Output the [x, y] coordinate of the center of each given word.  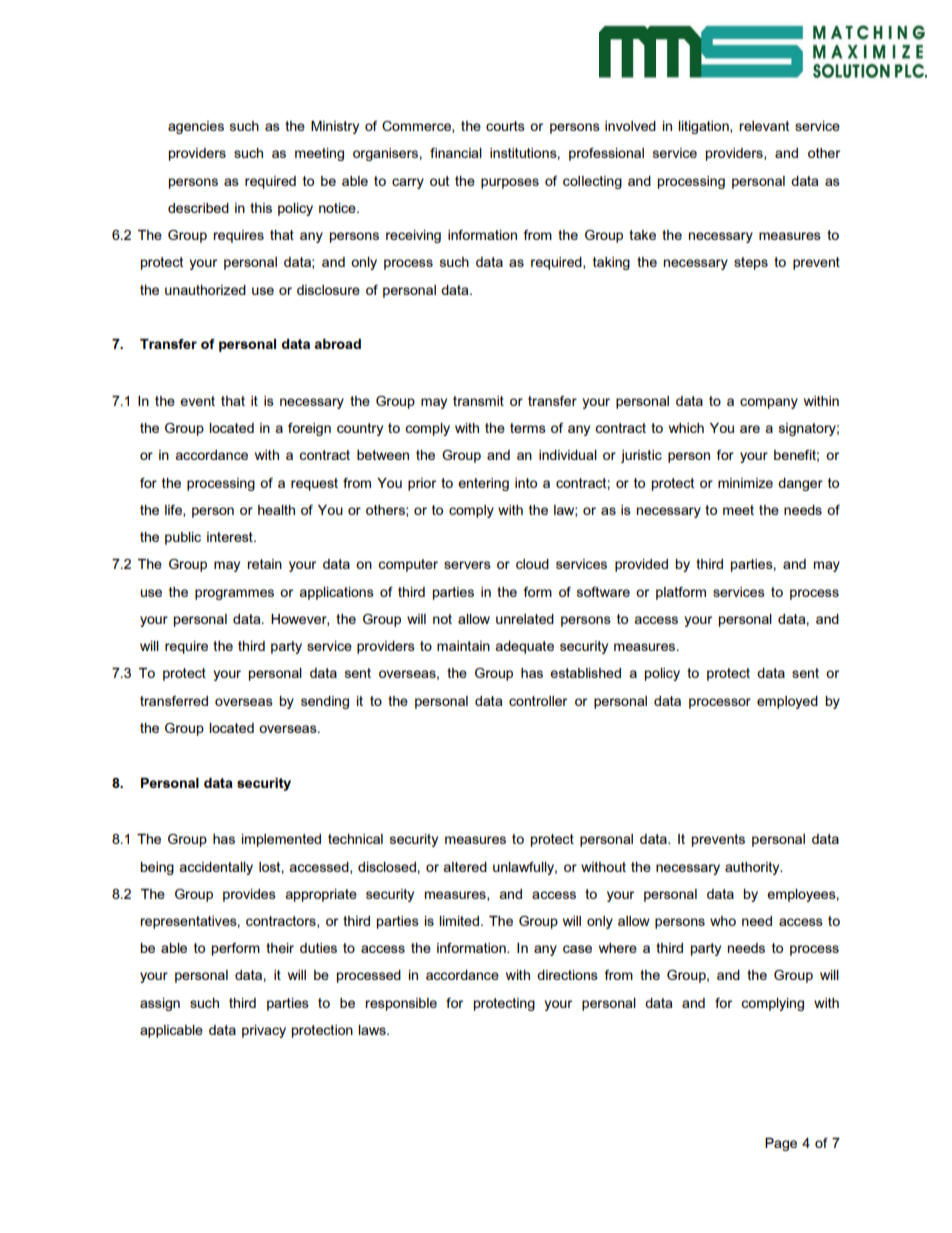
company [769, 403]
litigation [704, 127]
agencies [196, 127]
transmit [478, 401]
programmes [234, 594]
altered [465, 867]
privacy [264, 1031]
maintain [463, 646]
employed [787, 702]
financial [456, 153]
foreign [309, 429]
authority [753, 868]
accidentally [216, 868]
